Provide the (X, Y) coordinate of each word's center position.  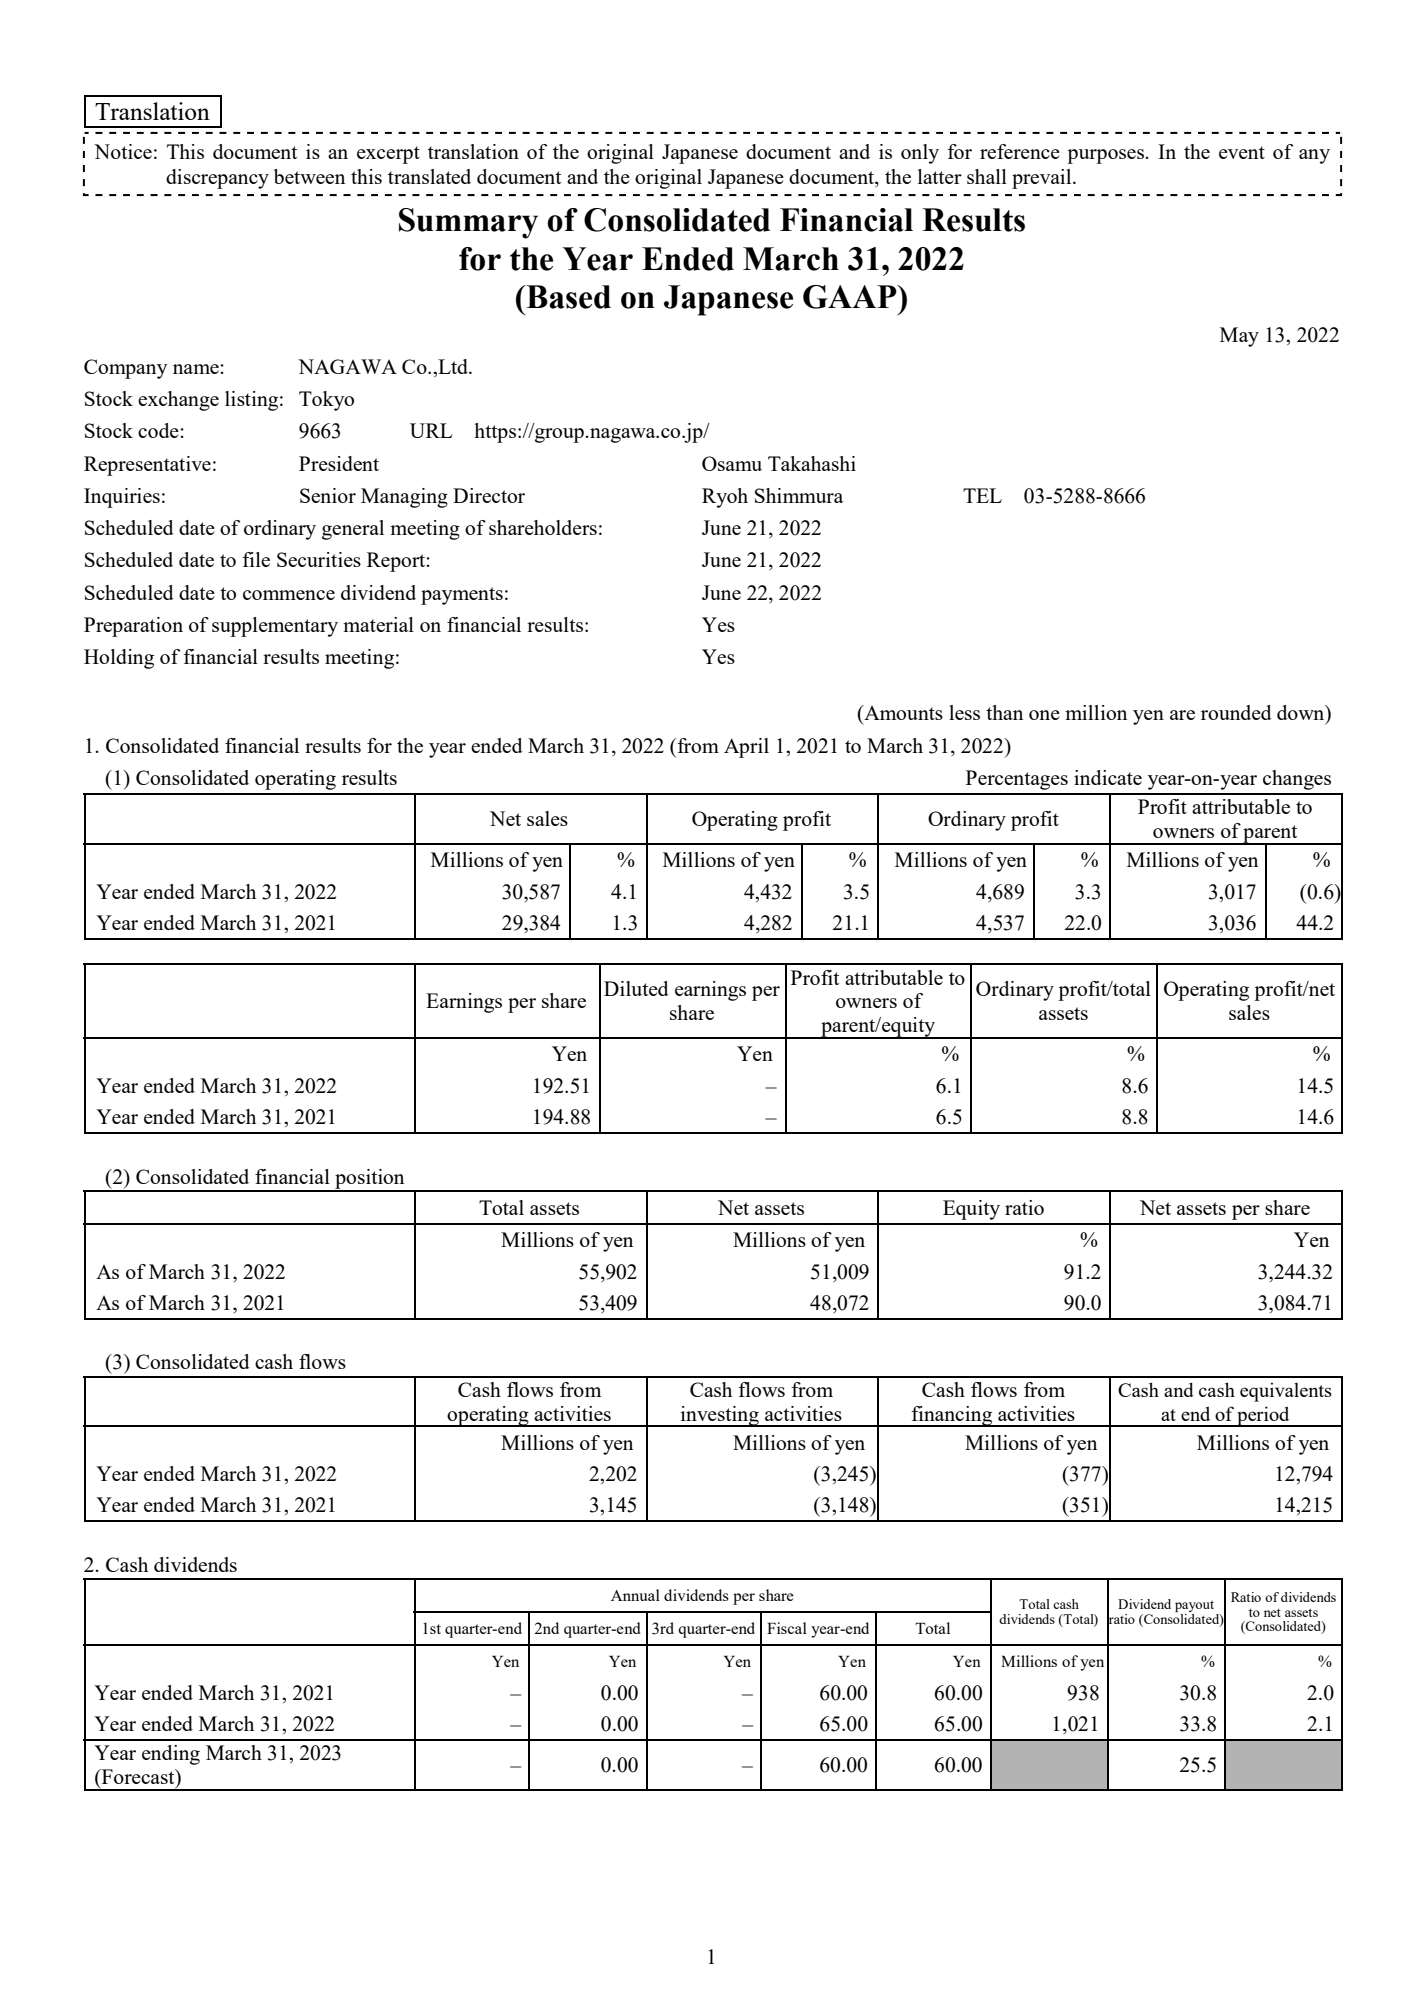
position (370, 1180)
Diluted (636, 988)
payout (1196, 1608)
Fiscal (787, 1628)
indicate (1108, 777)
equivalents (1286, 1392)
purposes (1106, 156)
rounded (1236, 712)
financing (952, 1416)
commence (289, 595)
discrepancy (217, 179)
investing (719, 1416)
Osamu (732, 463)
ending (171, 1755)
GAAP (851, 297)
